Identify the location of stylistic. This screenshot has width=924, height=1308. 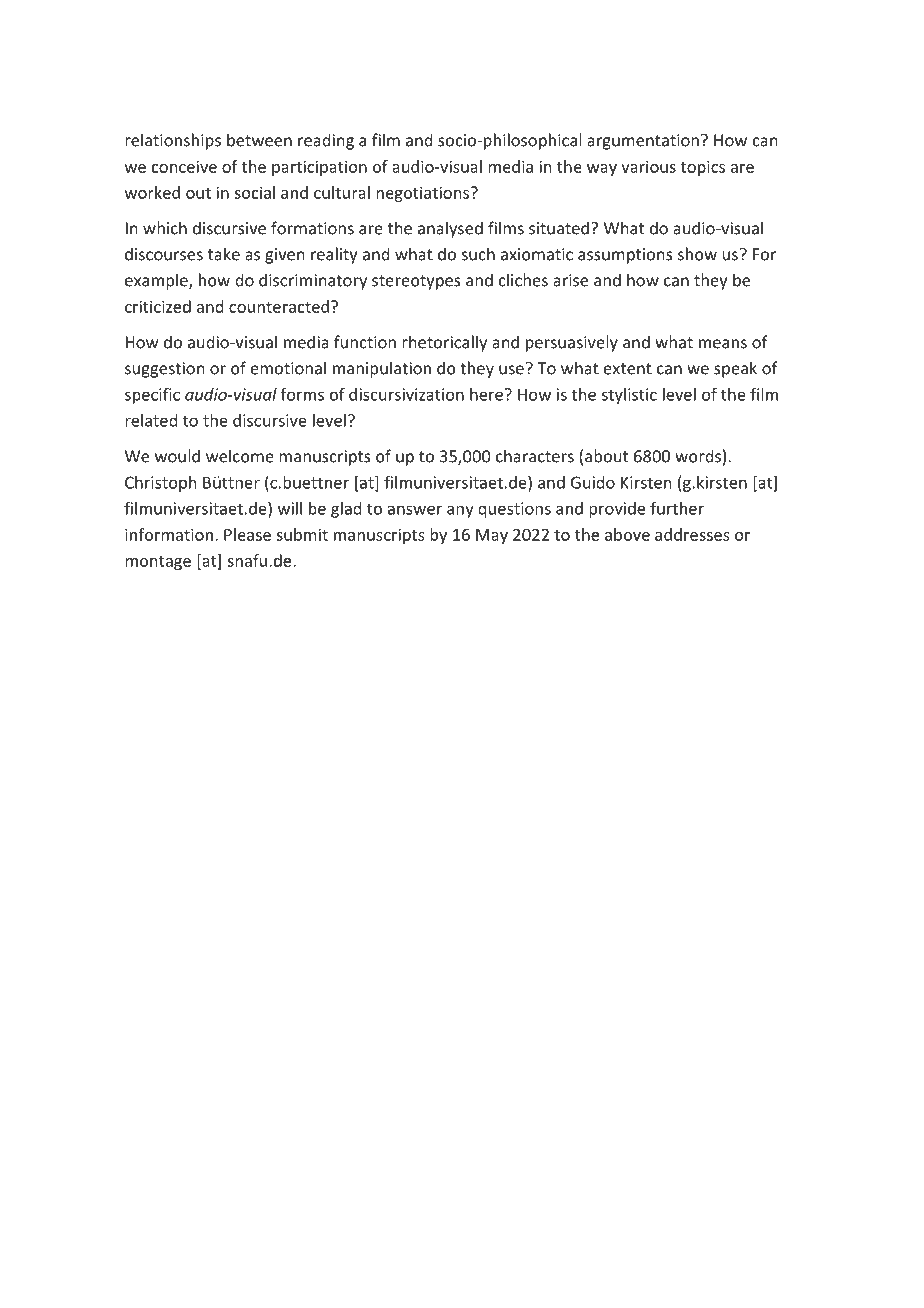
(629, 396).
